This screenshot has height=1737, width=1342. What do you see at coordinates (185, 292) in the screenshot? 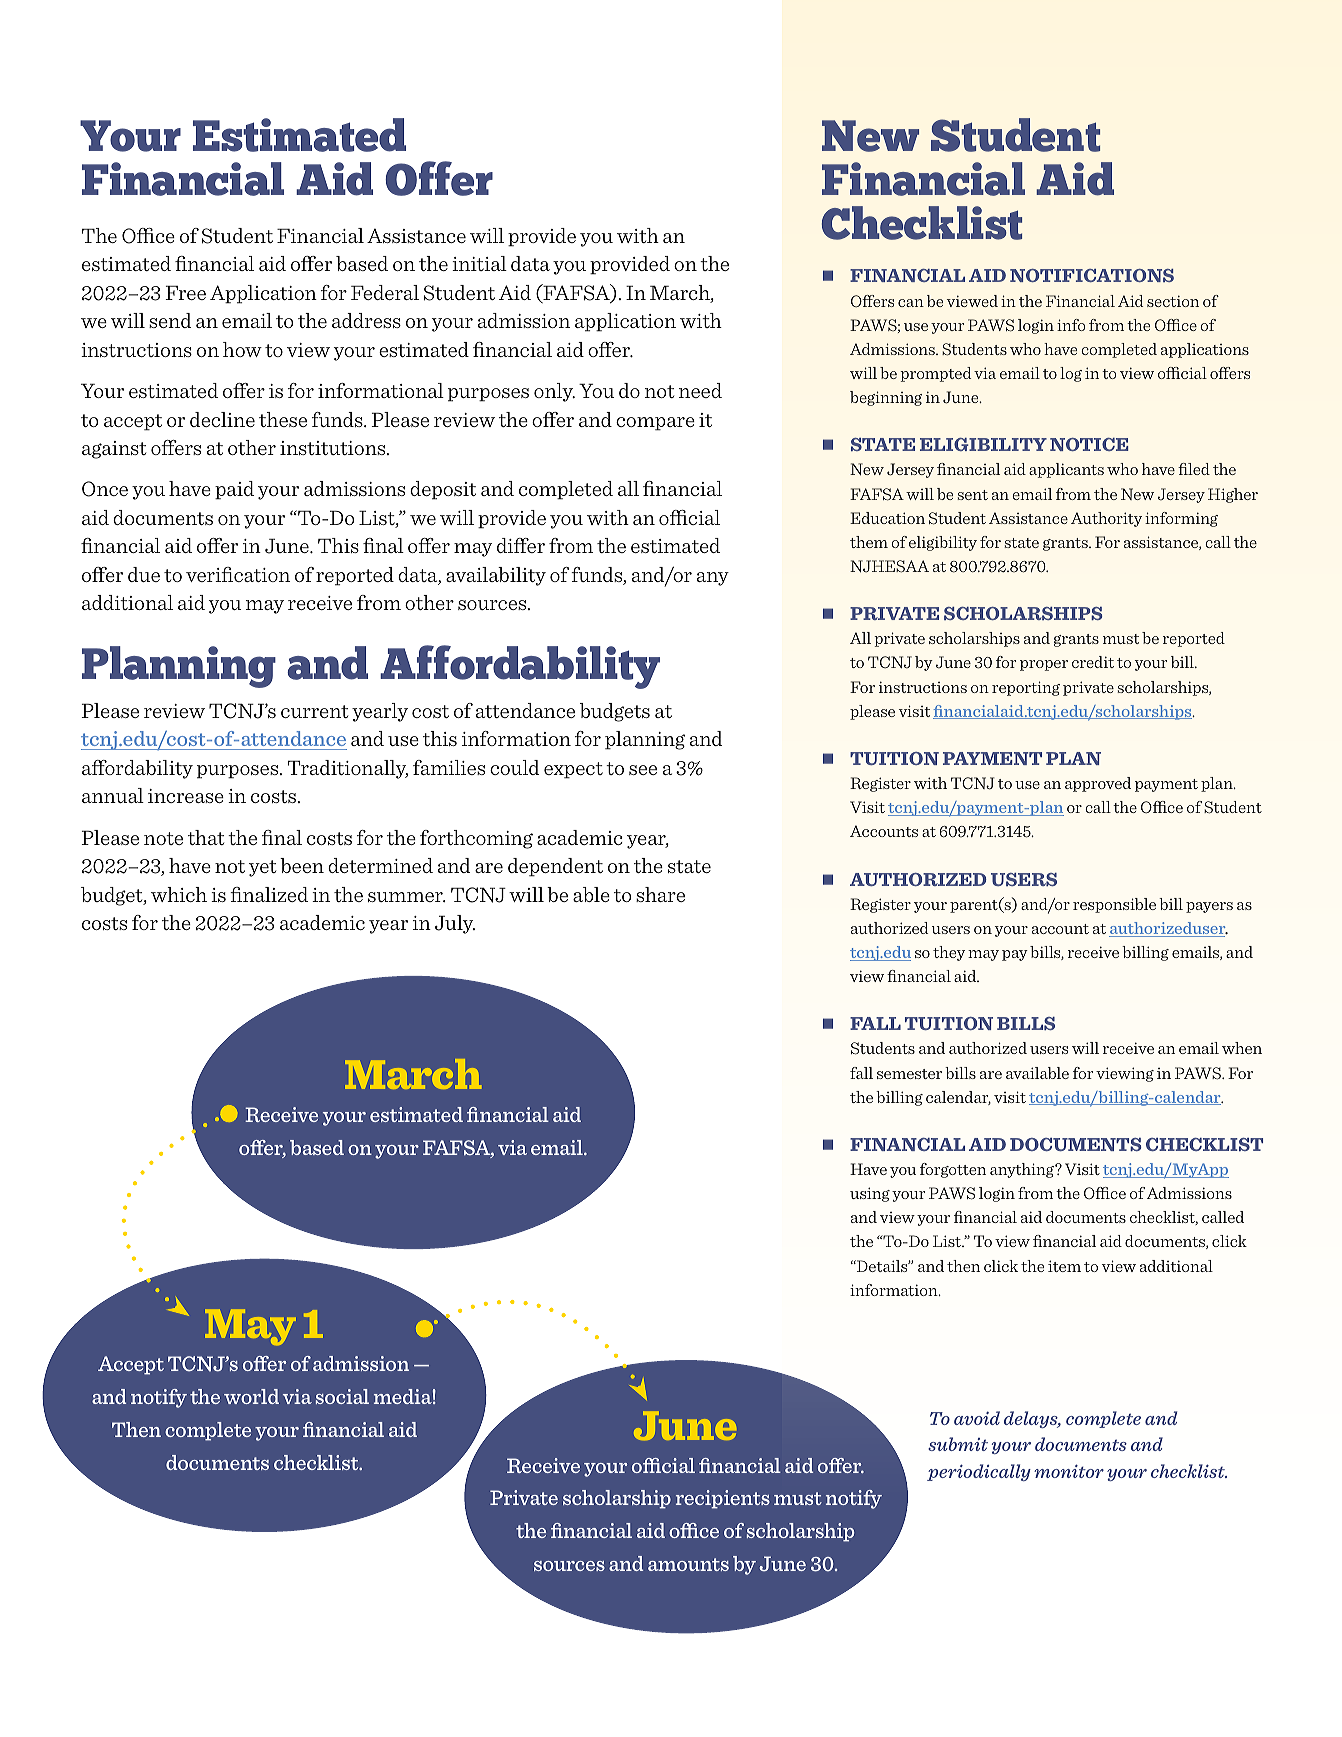
I see `Free` at bounding box center [185, 292].
